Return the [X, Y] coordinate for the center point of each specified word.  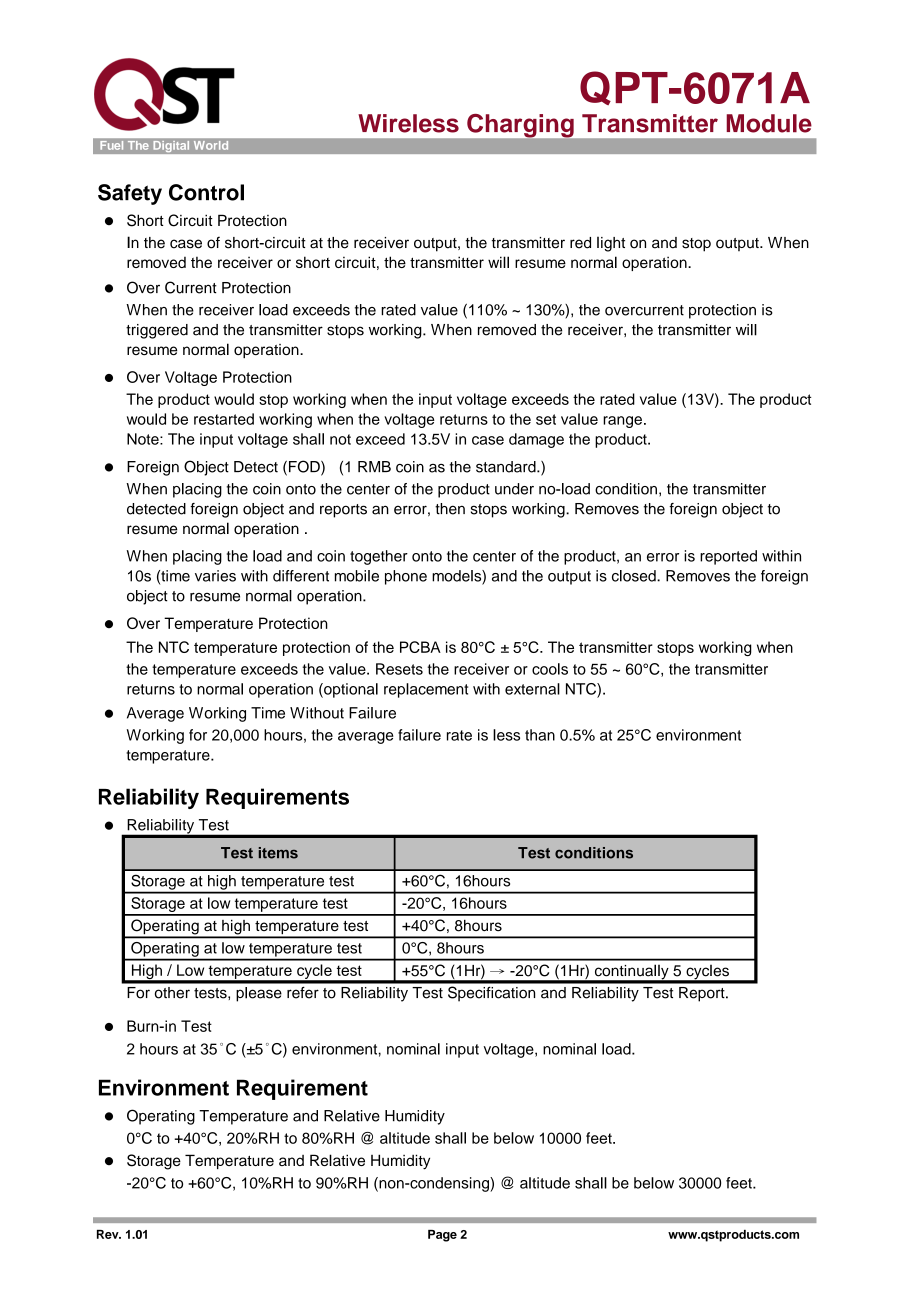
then [450, 509]
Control [206, 192]
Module [769, 123]
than [540, 735]
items [278, 853]
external [532, 689]
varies [215, 576]
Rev [109, 1234]
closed [635, 576]
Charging [520, 126]
